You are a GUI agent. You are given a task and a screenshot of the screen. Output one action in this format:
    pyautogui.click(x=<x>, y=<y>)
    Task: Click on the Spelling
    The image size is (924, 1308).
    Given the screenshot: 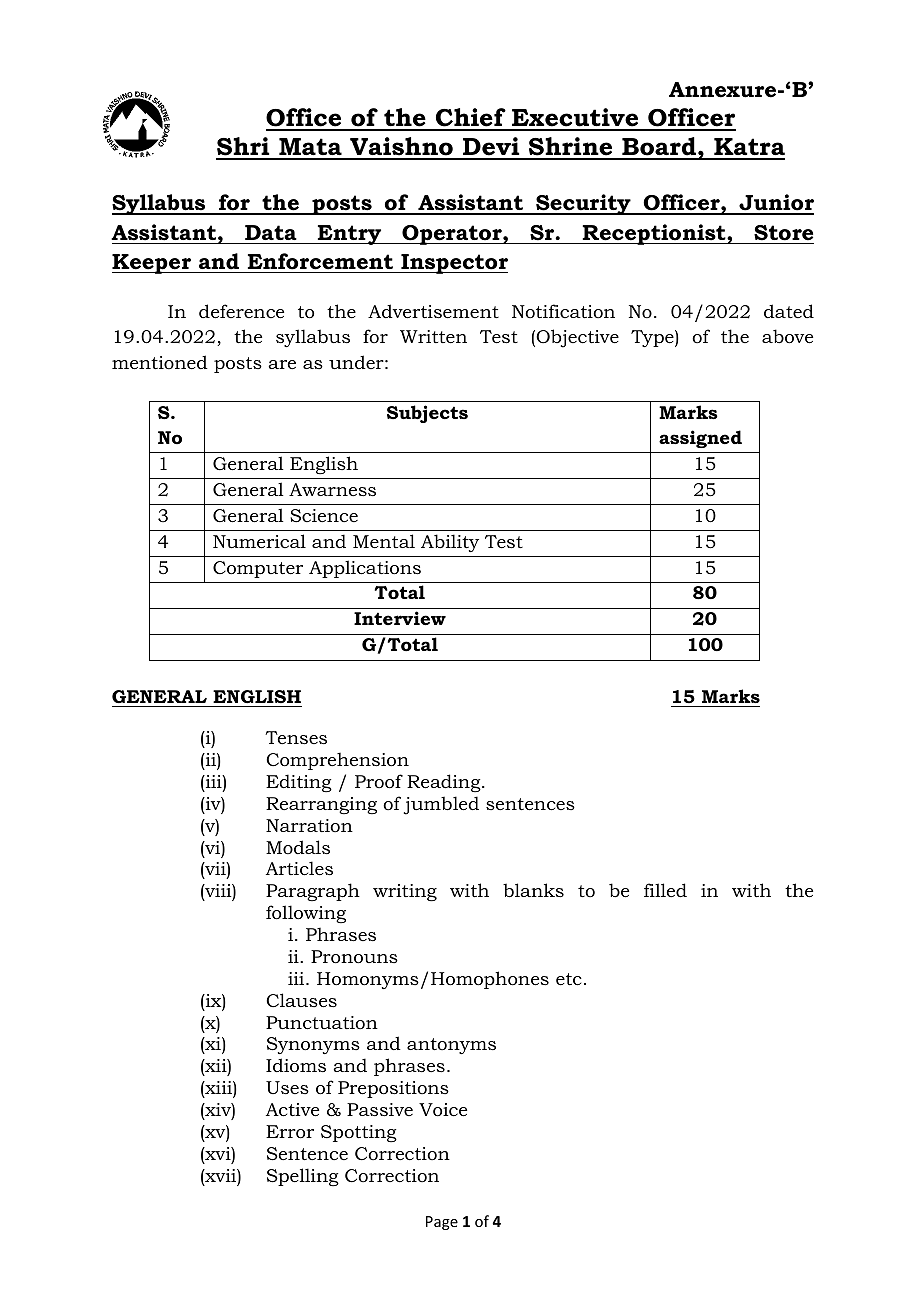 What is the action you would take?
    pyautogui.click(x=303, y=1177)
